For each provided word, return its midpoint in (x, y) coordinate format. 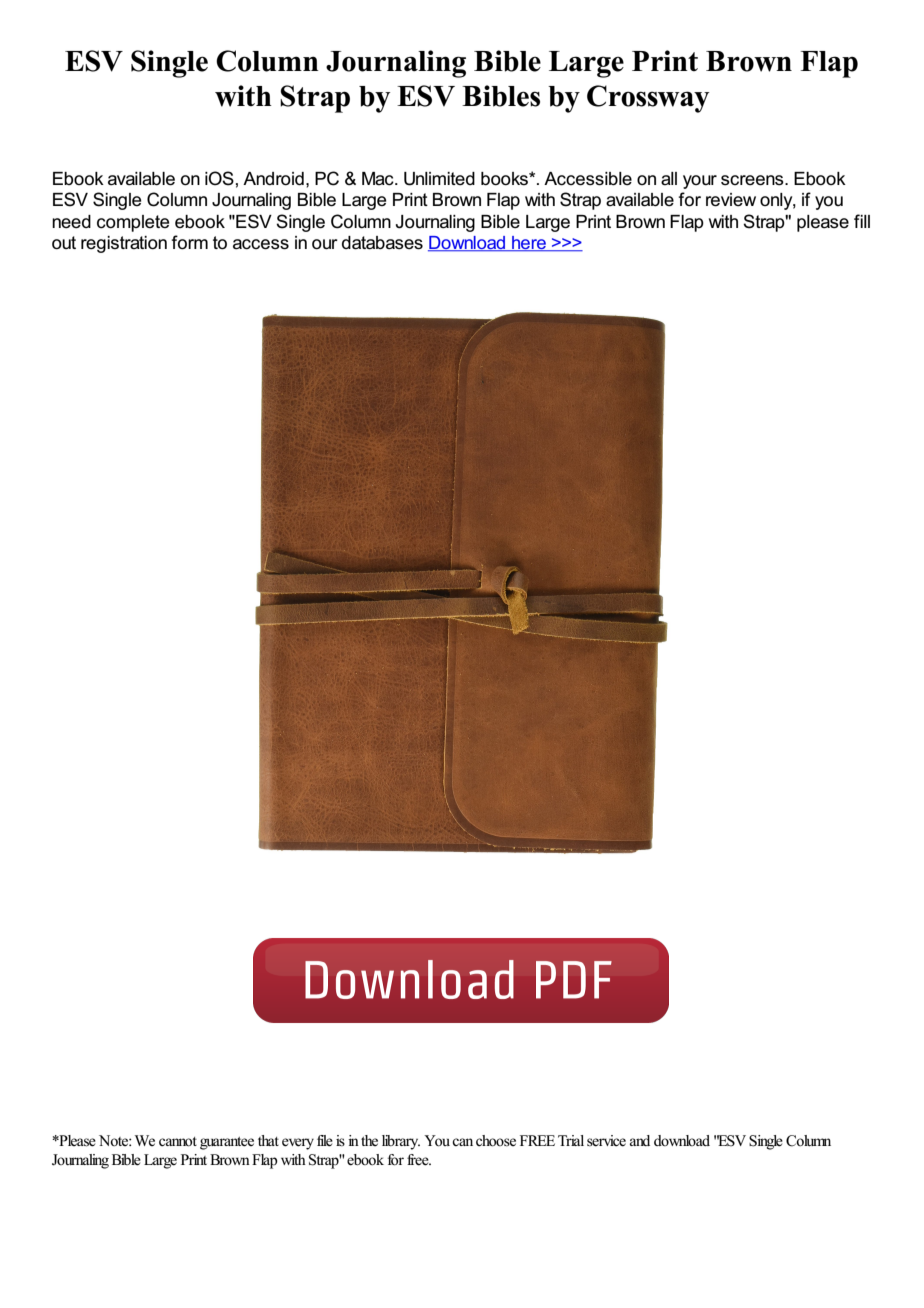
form (189, 242)
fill (862, 221)
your (700, 182)
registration (124, 244)
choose (496, 1141)
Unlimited (439, 179)
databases (382, 243)
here (529, 244)
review (731, 200)
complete (133, 223)
